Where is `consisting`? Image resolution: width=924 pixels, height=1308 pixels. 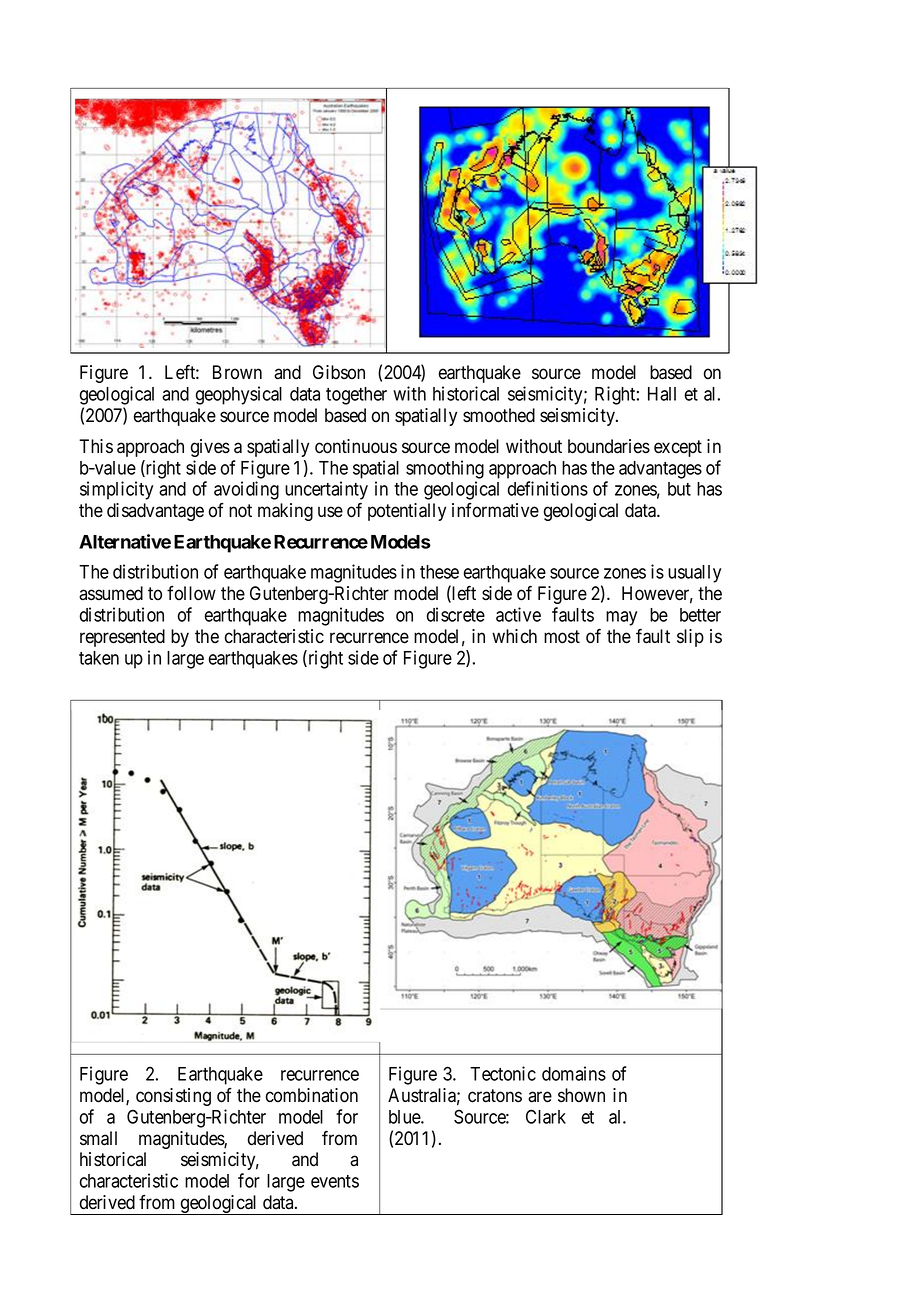 consisting is located at coordinates (173, 1097).
